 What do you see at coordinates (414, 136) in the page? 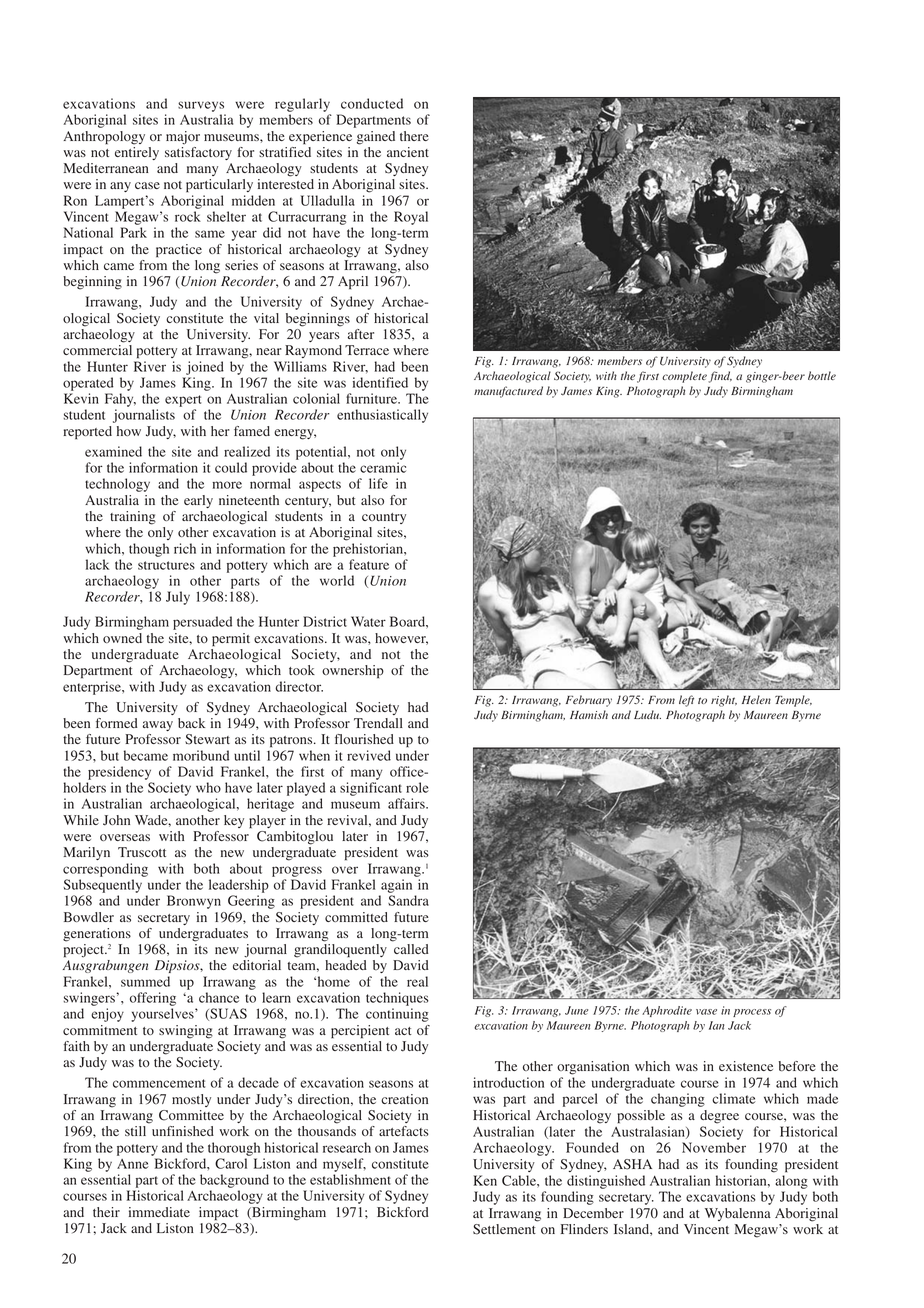
I see `there` at bounding box center [414, 136].
